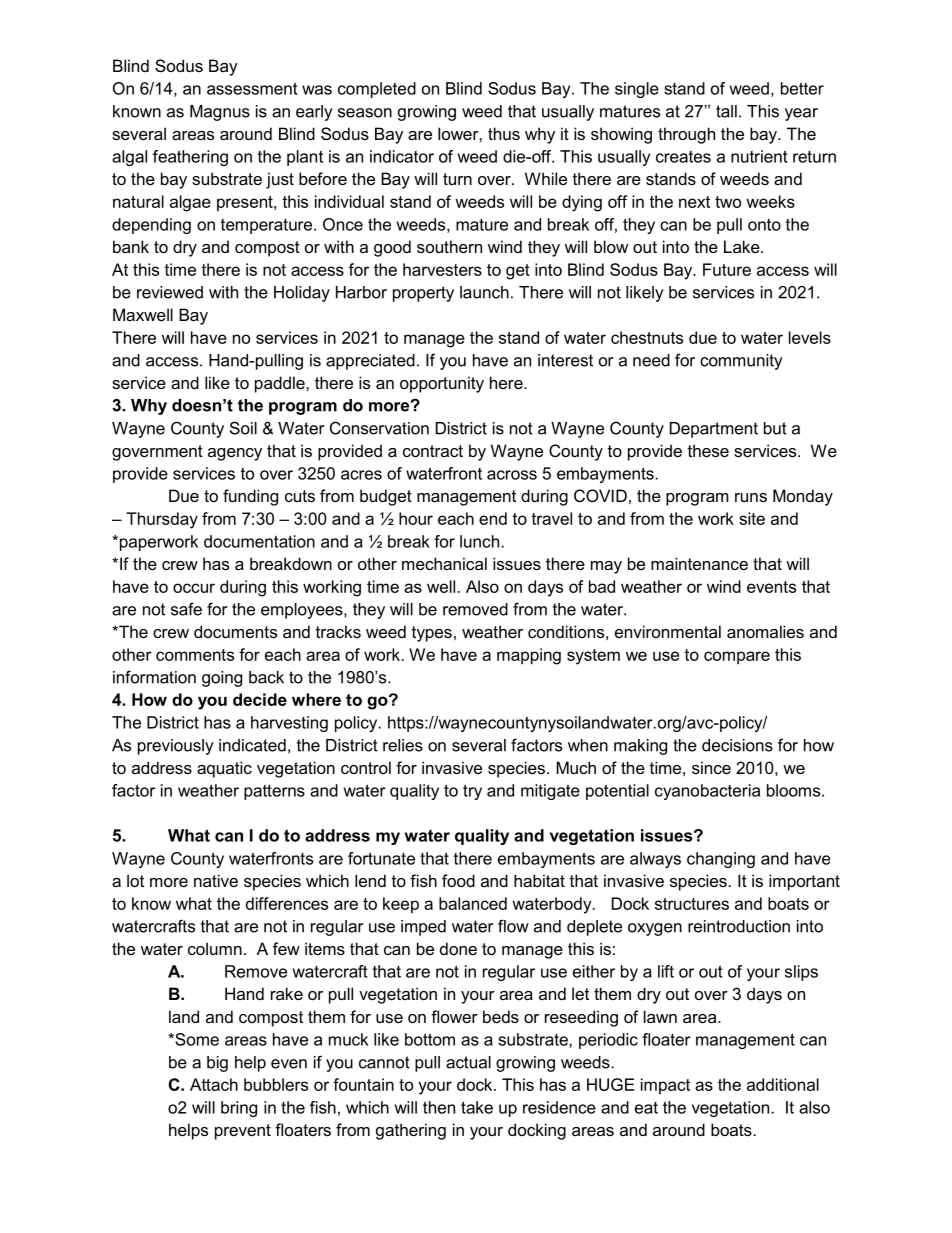 This document has height=1233, width=952. What do you see at coordinates (458, 880) in the document?
I see `food` at bounding box center [458, 880].
